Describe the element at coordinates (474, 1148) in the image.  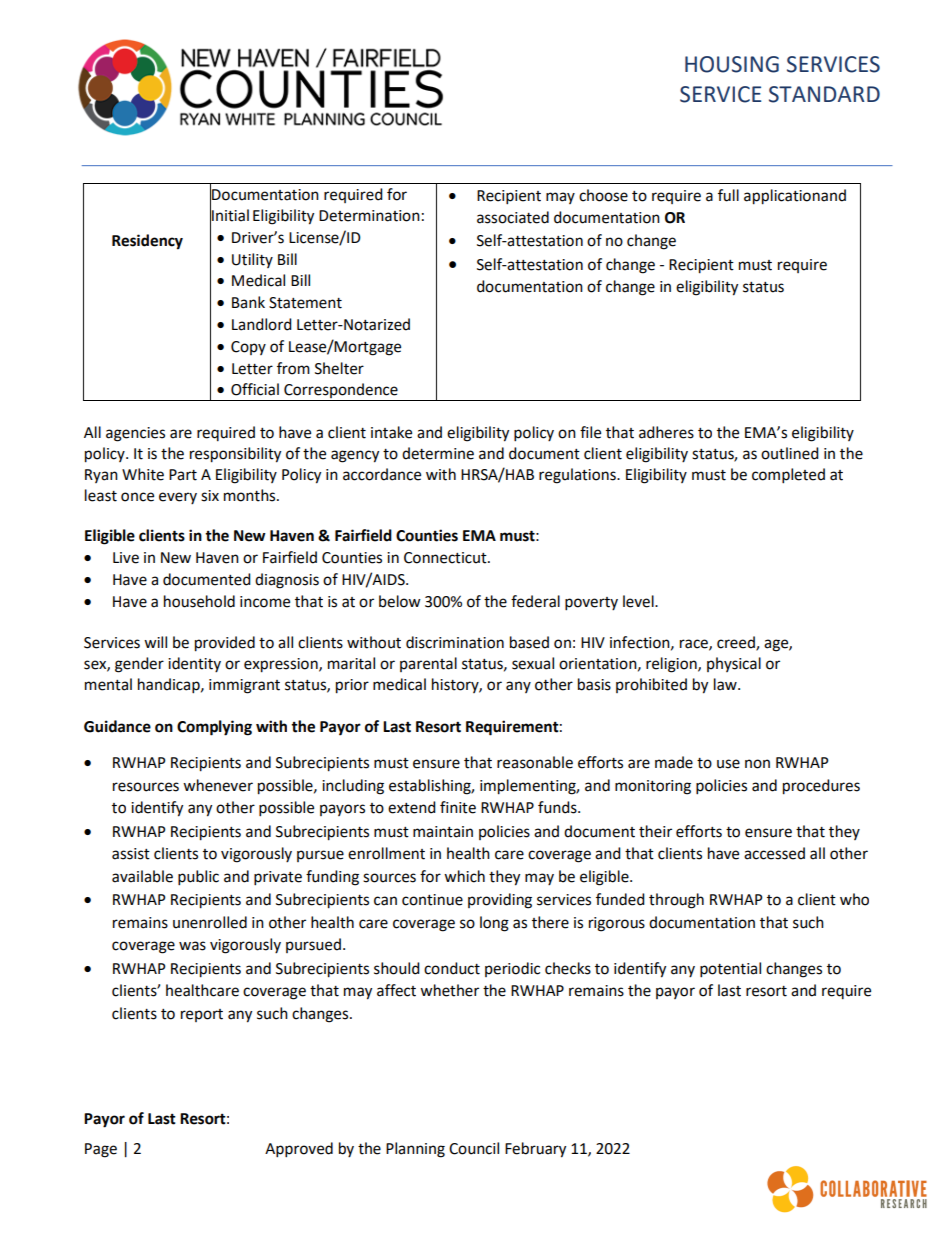
I see `Council` at that location.
